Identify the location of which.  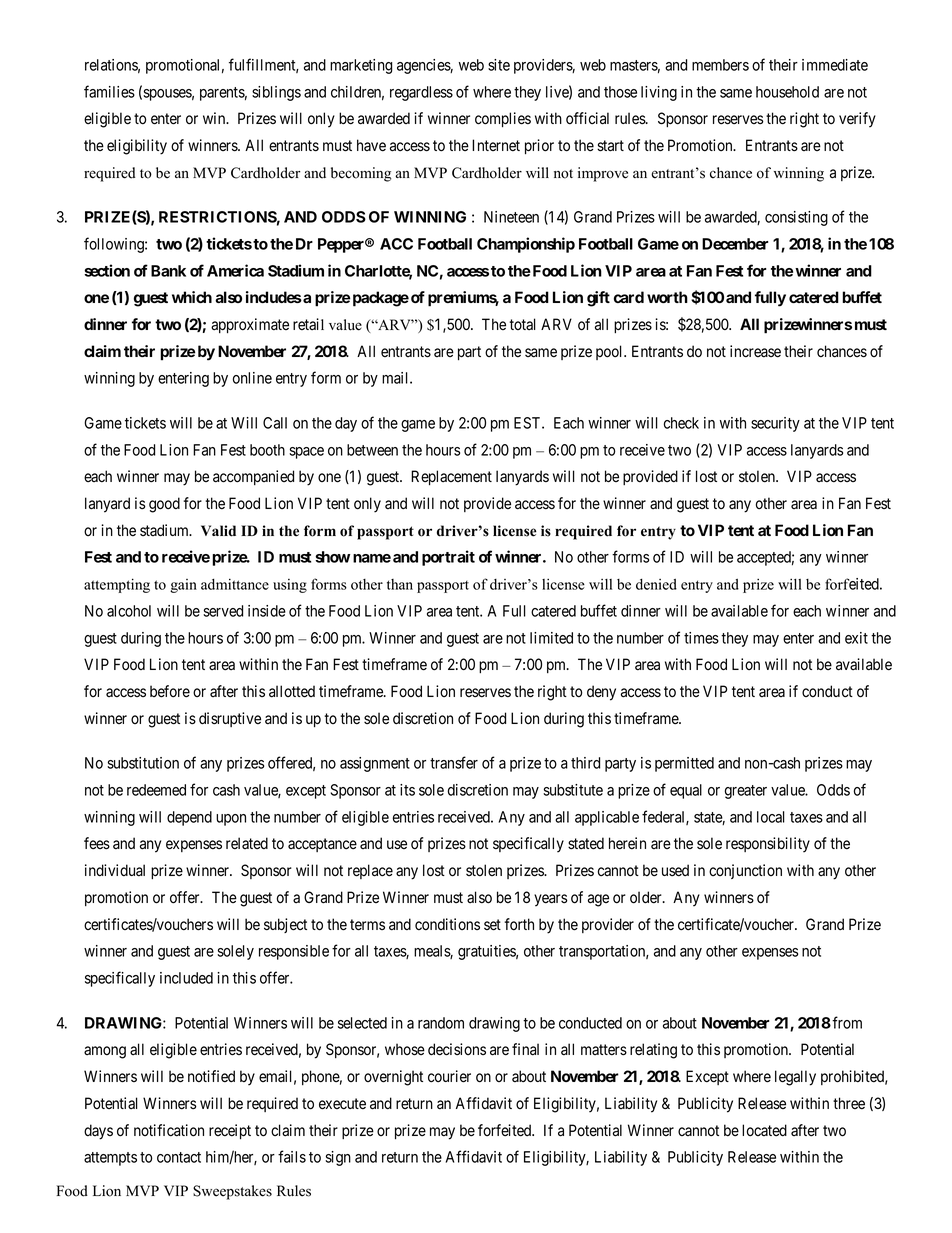
(192, 297).
